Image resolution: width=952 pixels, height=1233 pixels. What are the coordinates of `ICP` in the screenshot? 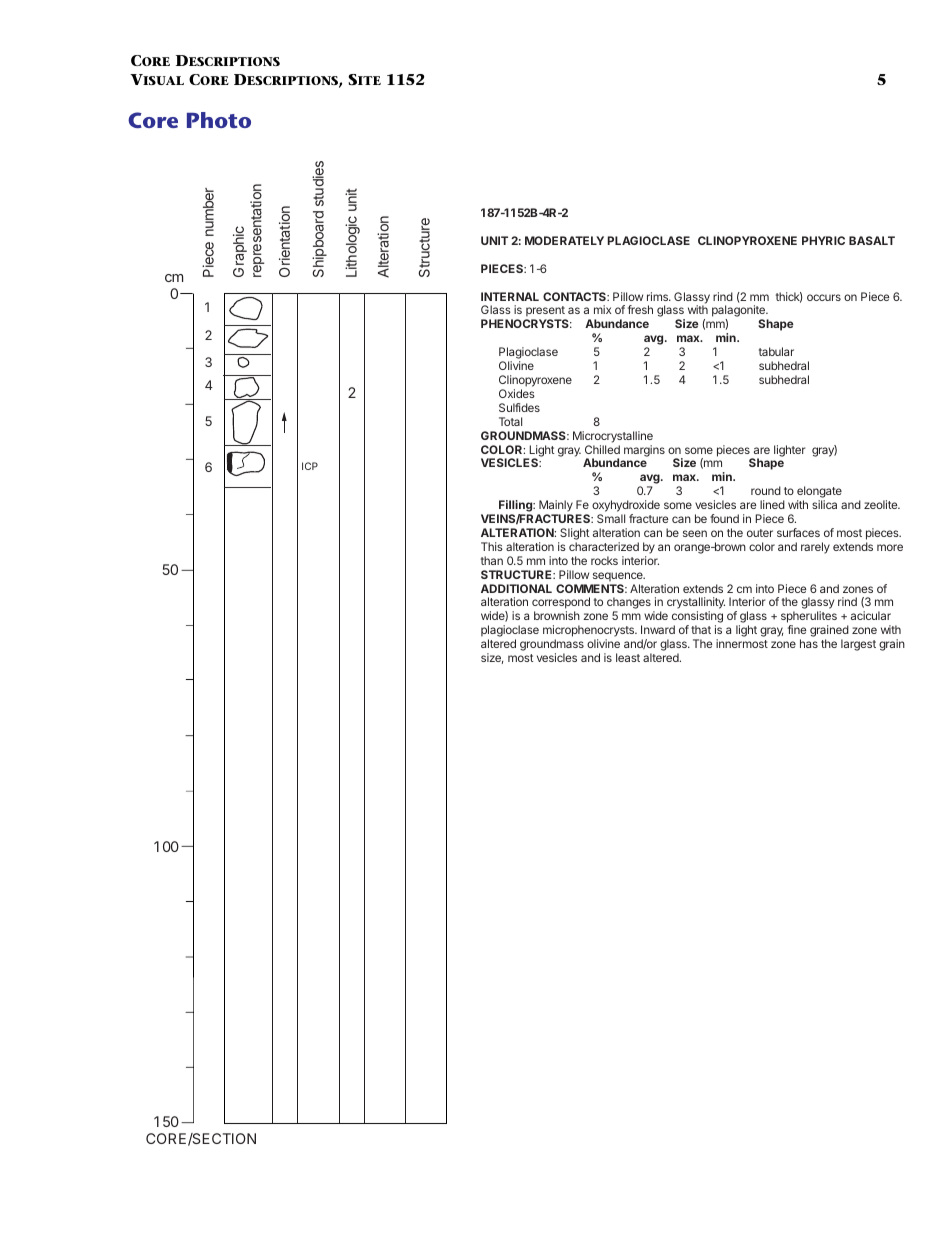 It's located at (310, 466).
